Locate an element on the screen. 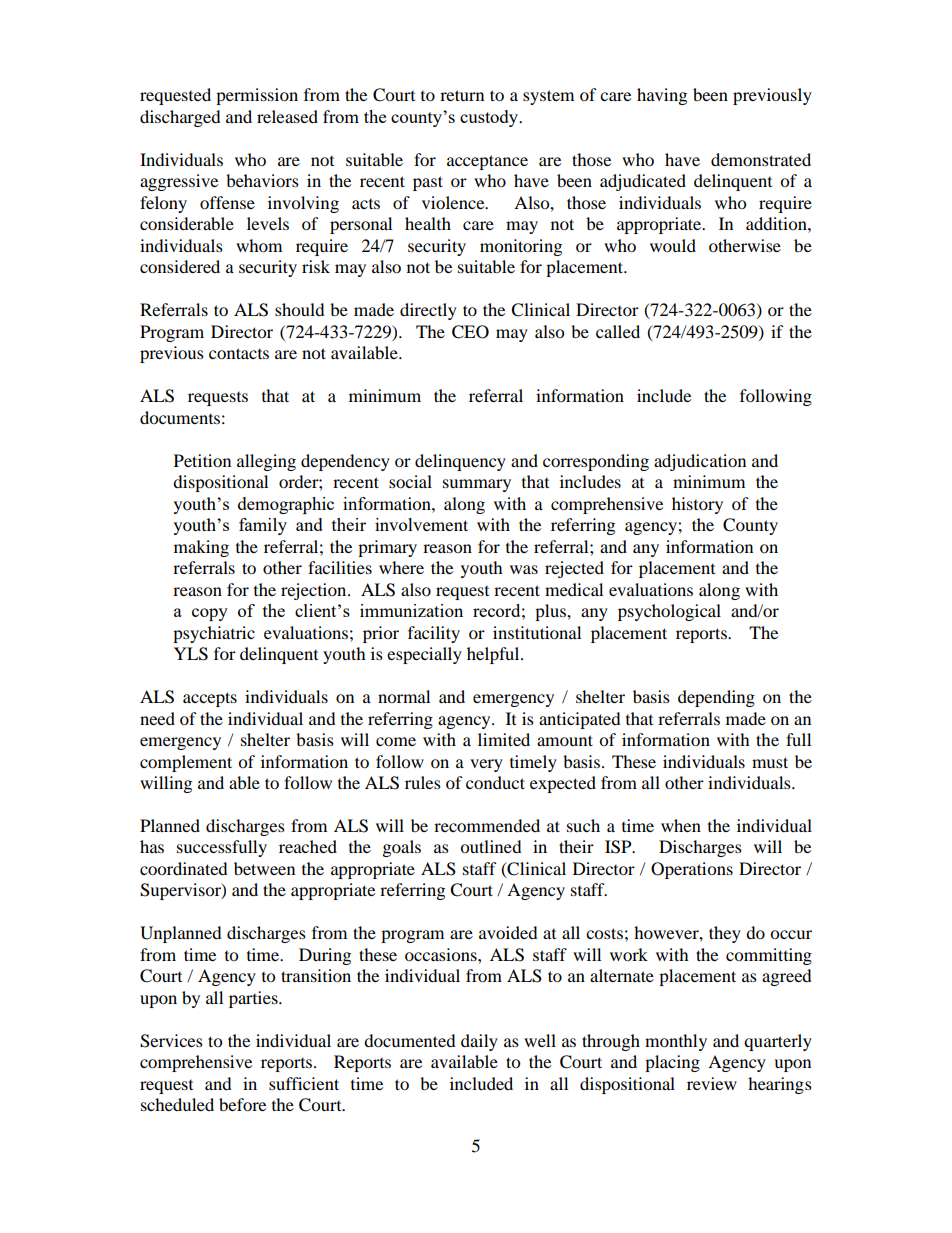 The image size is (952, 1233). demonstrated is located at coordinates (761, 159).
